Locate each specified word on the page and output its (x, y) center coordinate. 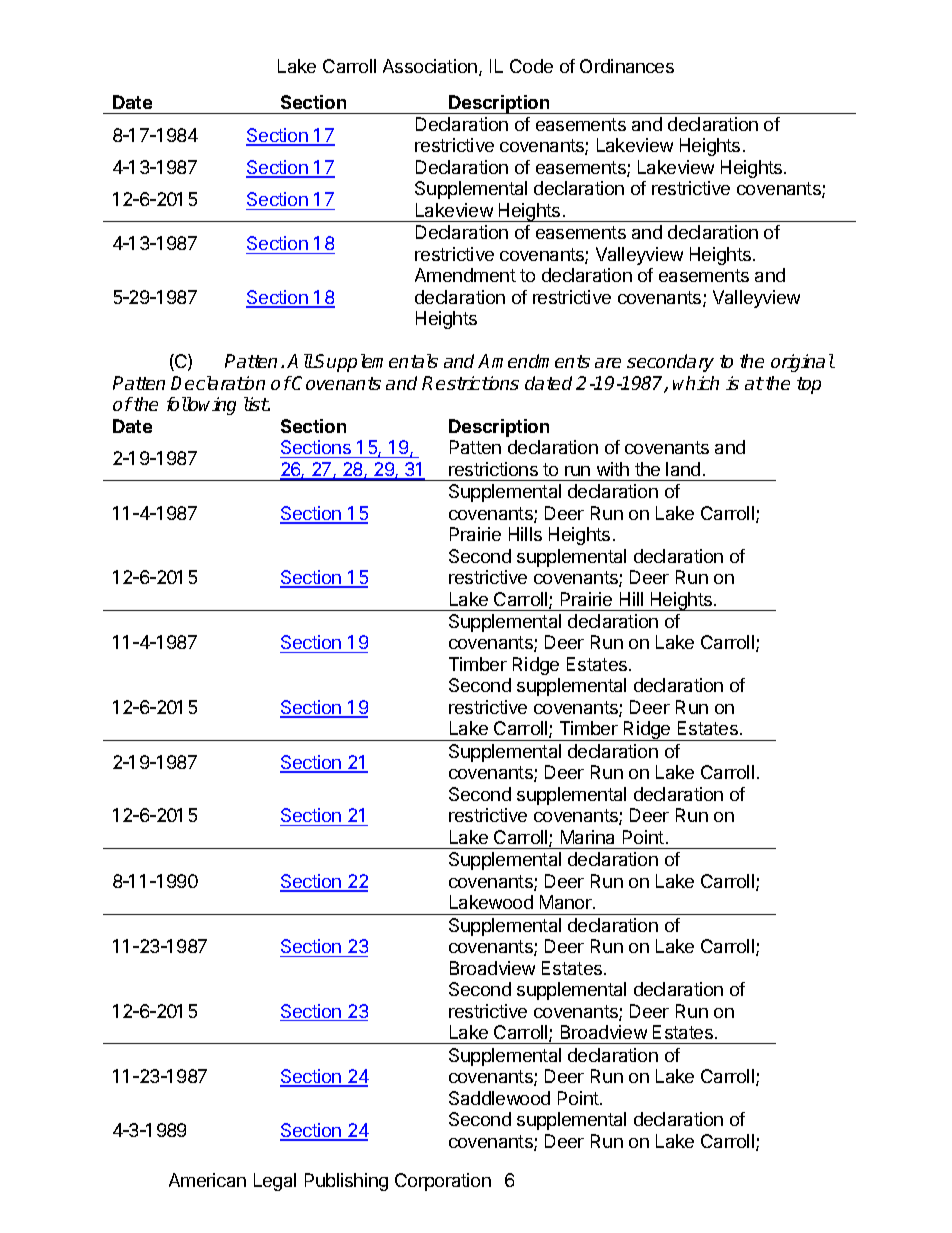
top (809, 385)
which (696, 383)
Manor (567, 902)
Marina (587, 837)
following (201, 406)
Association (430, 66)
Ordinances (627, 66)
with (613, 469)
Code (531, 66)
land (683, 469)
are (608, 363)
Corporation (443, 1182)
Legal (275, 1182)
